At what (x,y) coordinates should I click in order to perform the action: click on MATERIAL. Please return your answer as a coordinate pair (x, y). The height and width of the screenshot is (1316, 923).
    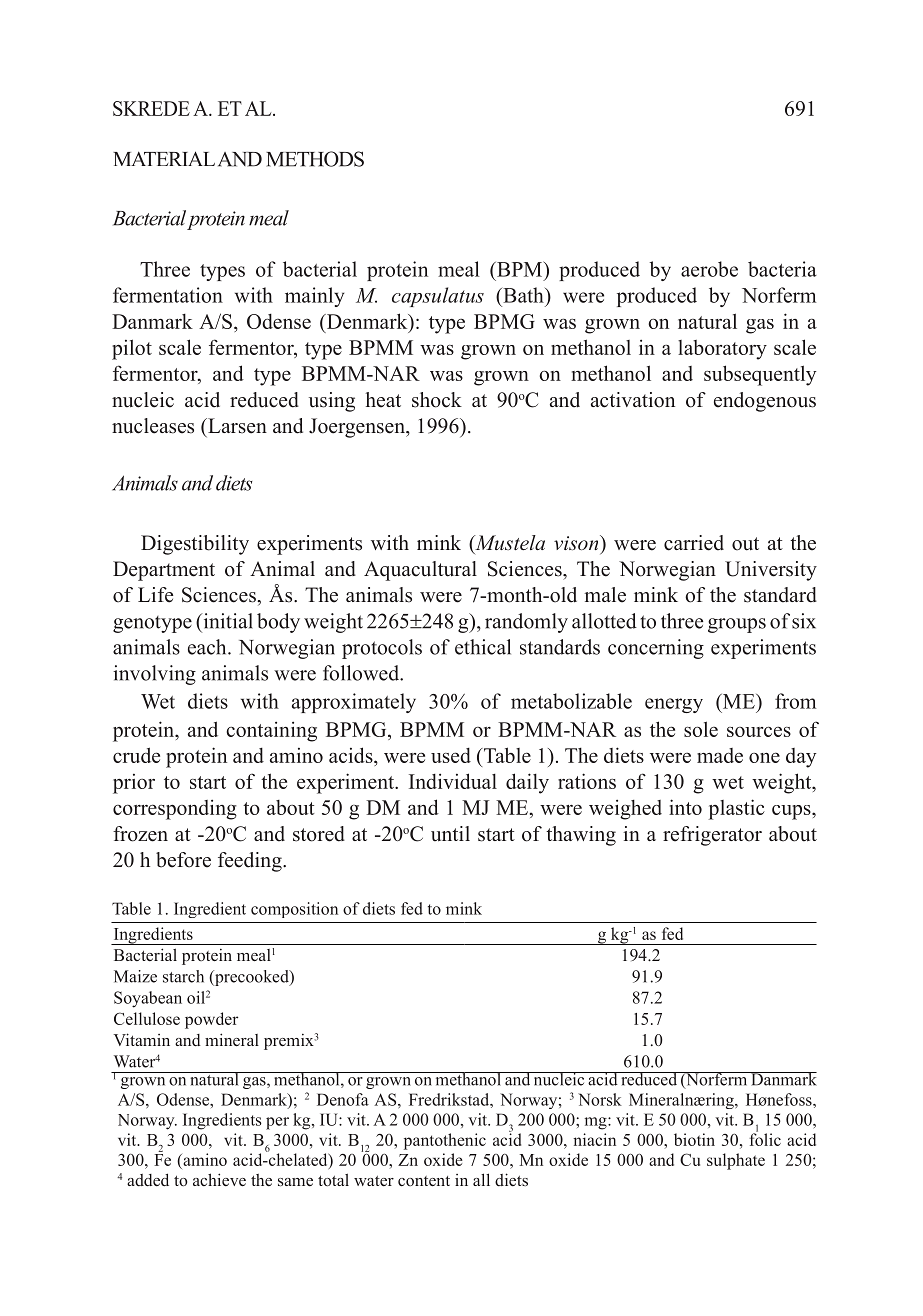
    Looking at the image, I should click on (164, 158).
